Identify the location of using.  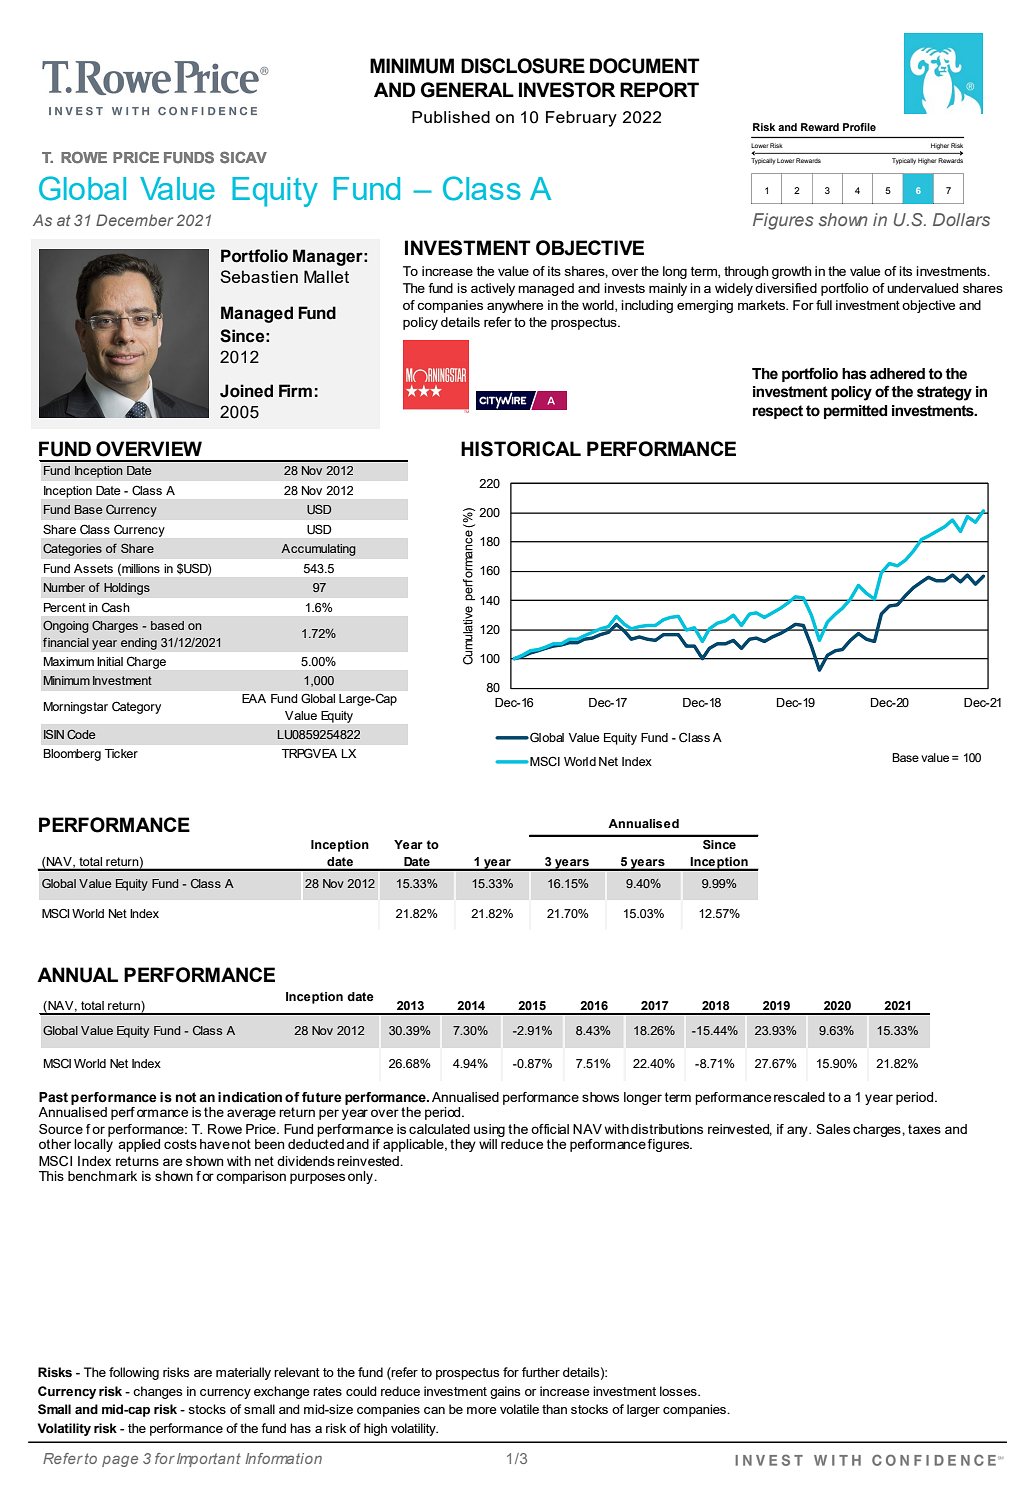
(489, 1130).
